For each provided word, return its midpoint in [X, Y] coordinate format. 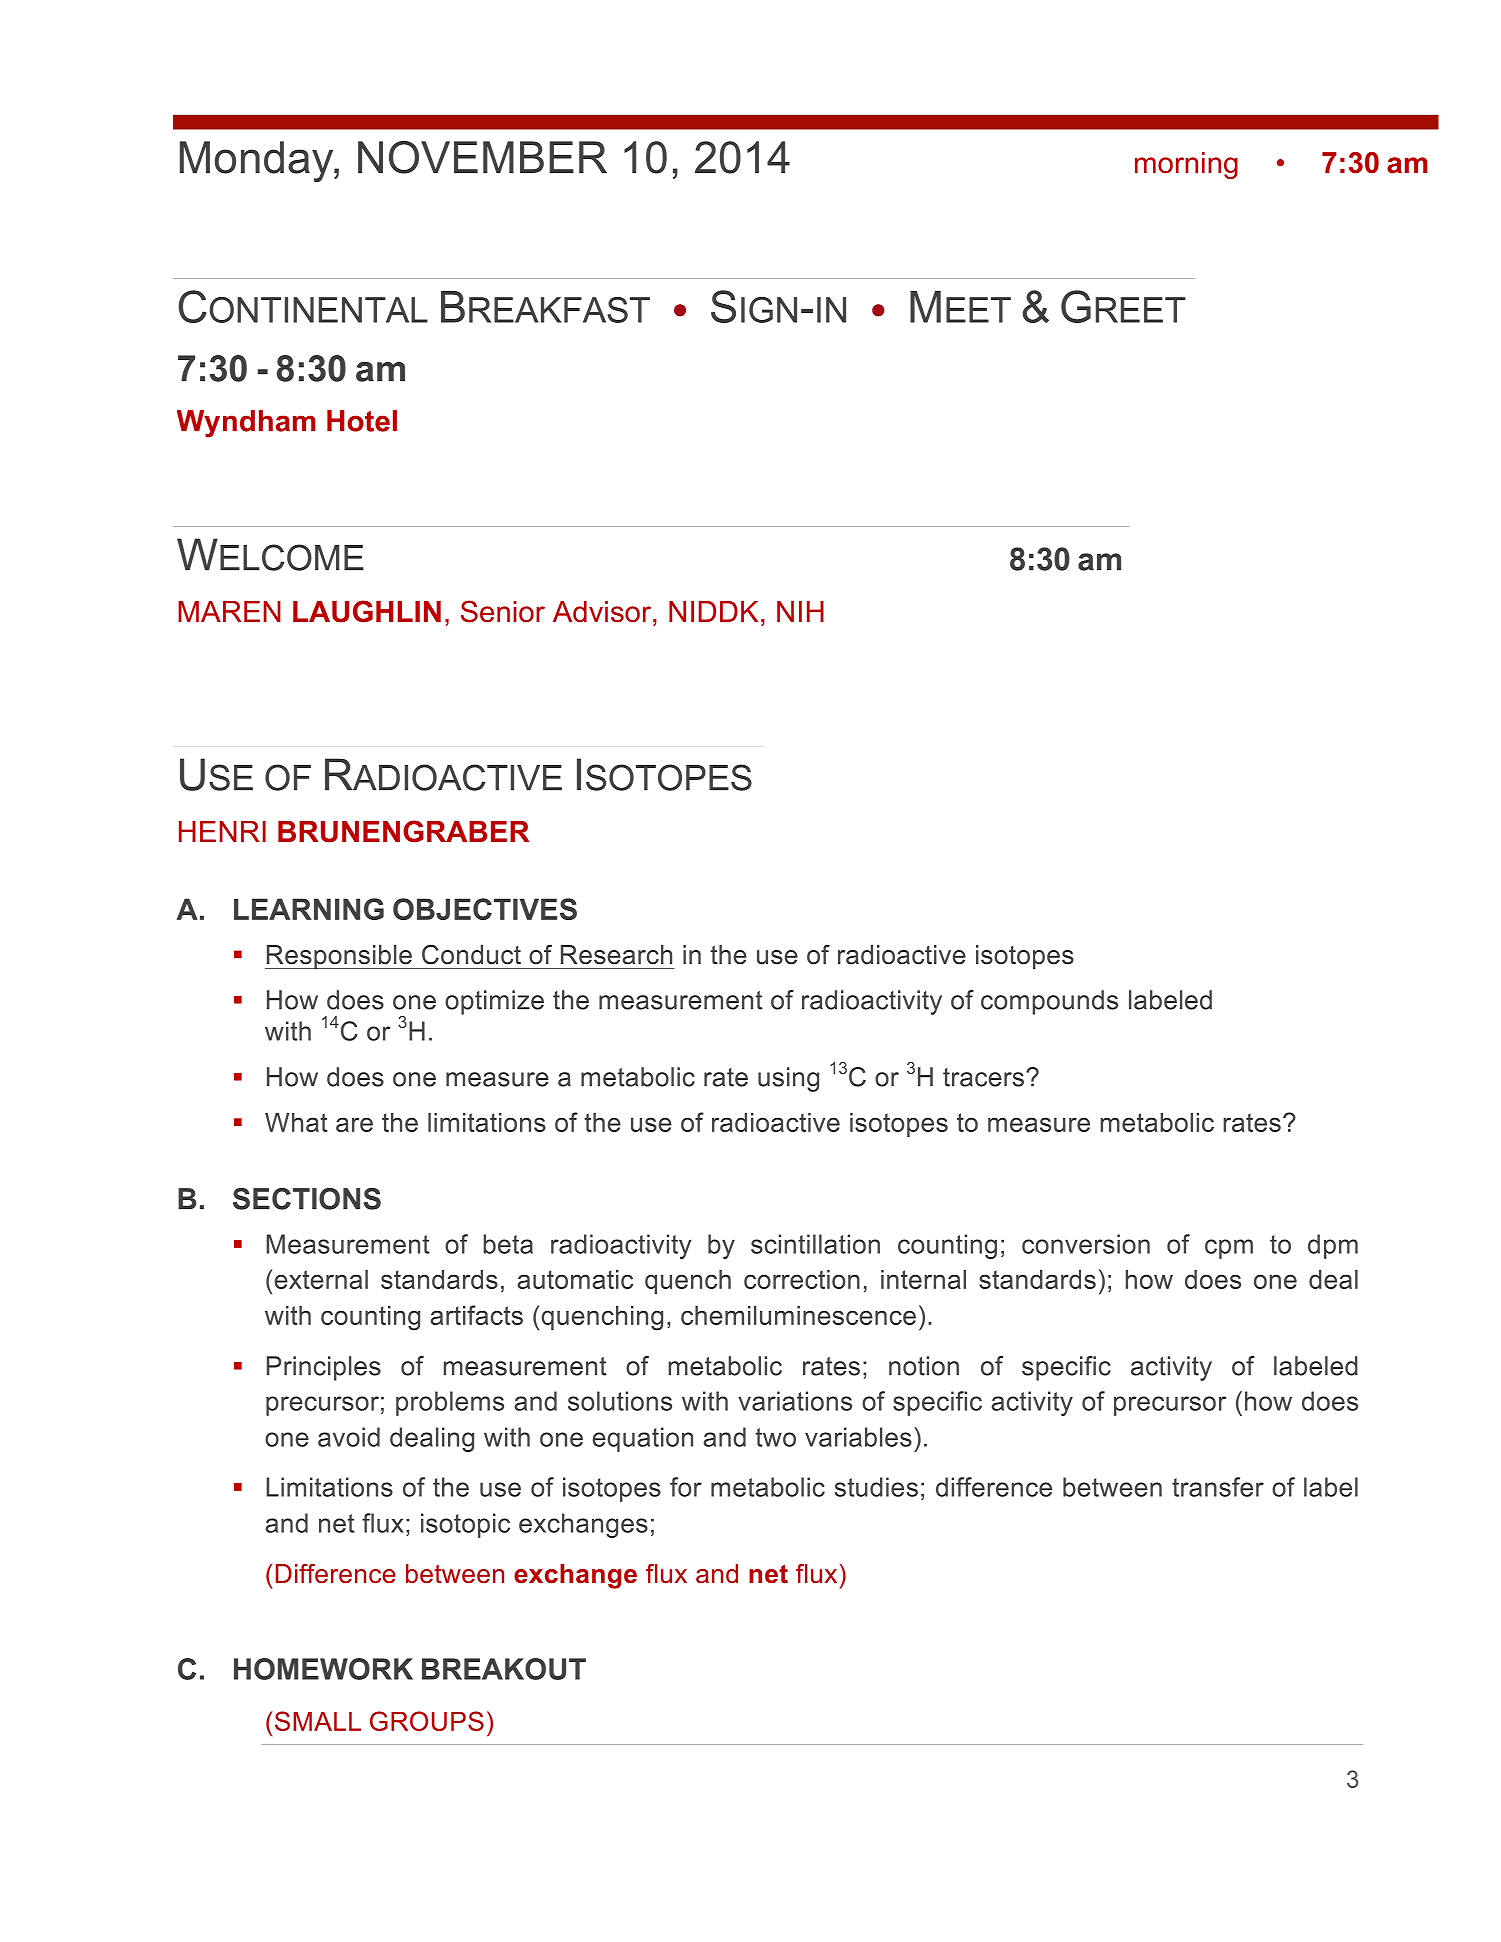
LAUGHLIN [367, 611]
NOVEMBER [482, 157]
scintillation [815, 1244]
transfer [1218, 1487]
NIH [800, 611]
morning [1186, 165]
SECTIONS [307, 1199]
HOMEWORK [323, 1669]
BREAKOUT [504, 1669]
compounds [1049, 1002]
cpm [1229, 1249]
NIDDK [713, 611]
